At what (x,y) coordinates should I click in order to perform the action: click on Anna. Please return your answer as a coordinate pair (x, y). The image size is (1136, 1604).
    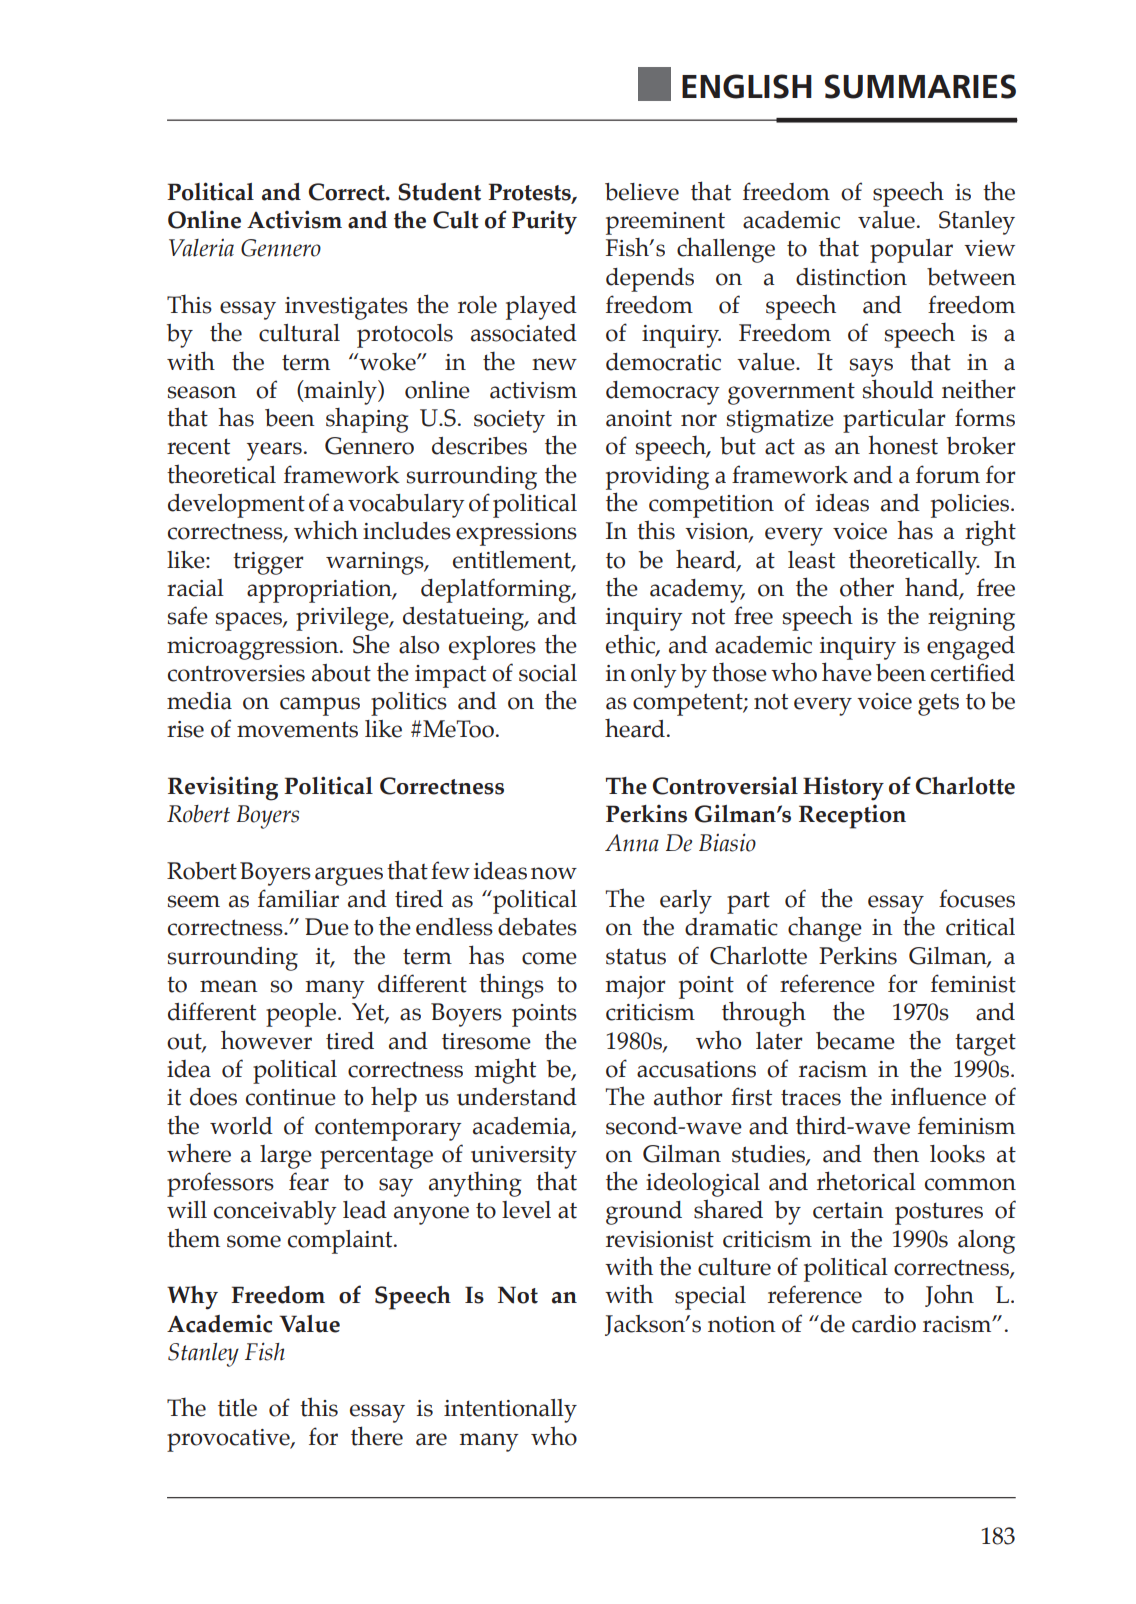
    Looking at the image, I should click on (632, 843).
